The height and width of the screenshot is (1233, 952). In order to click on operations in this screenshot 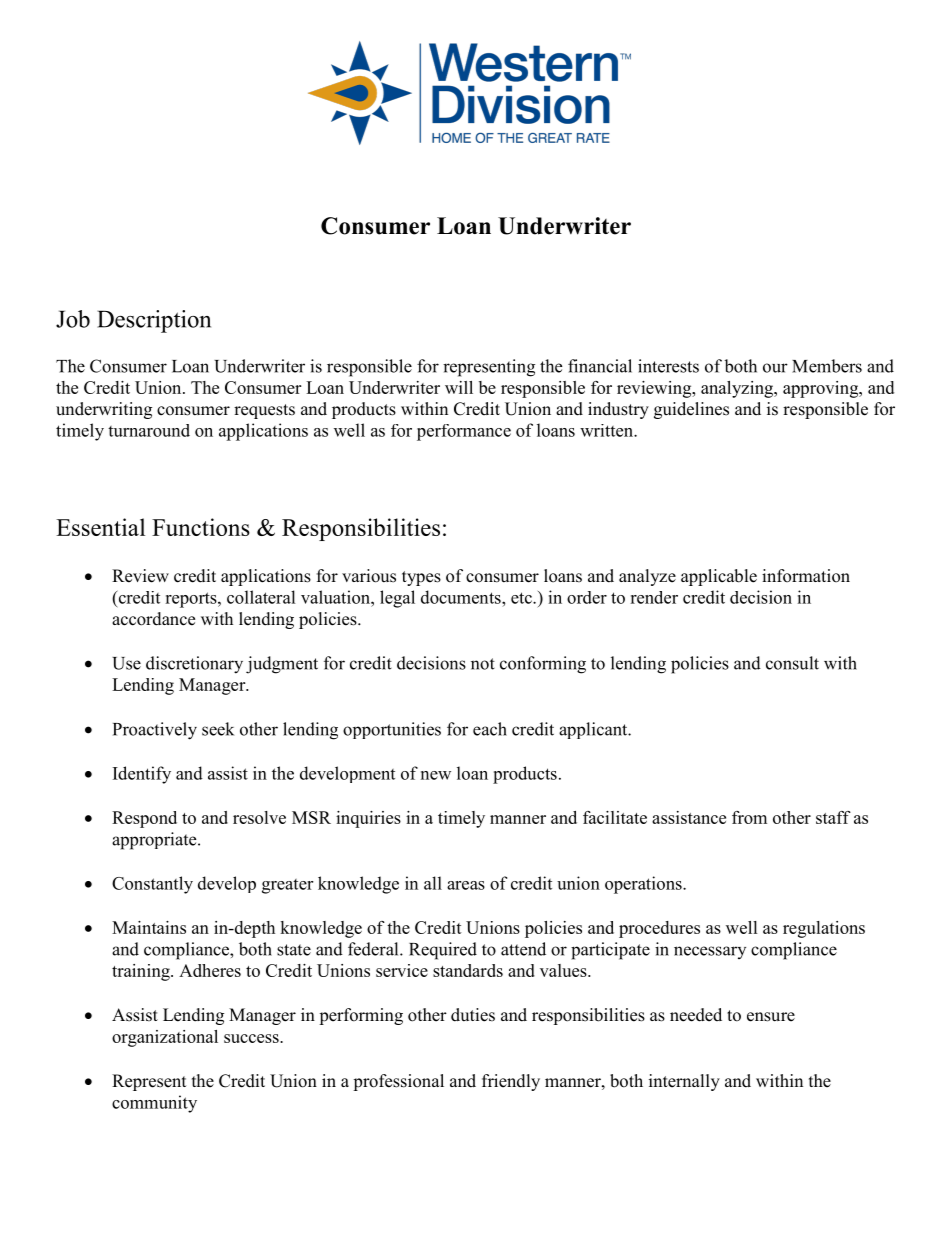, I will do `click(644, 885)`.
